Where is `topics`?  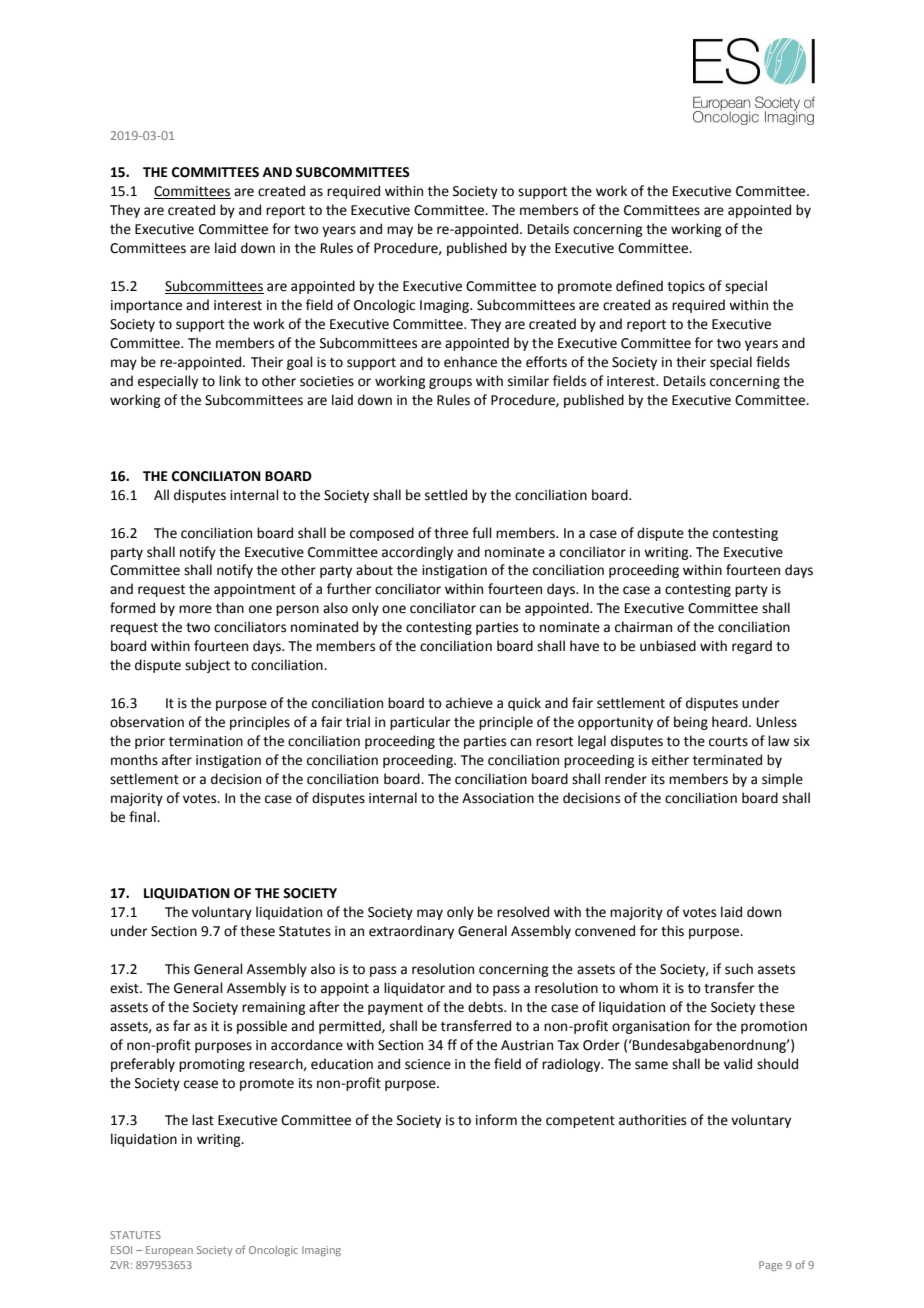
topics is located at coordinates (686, 287).
